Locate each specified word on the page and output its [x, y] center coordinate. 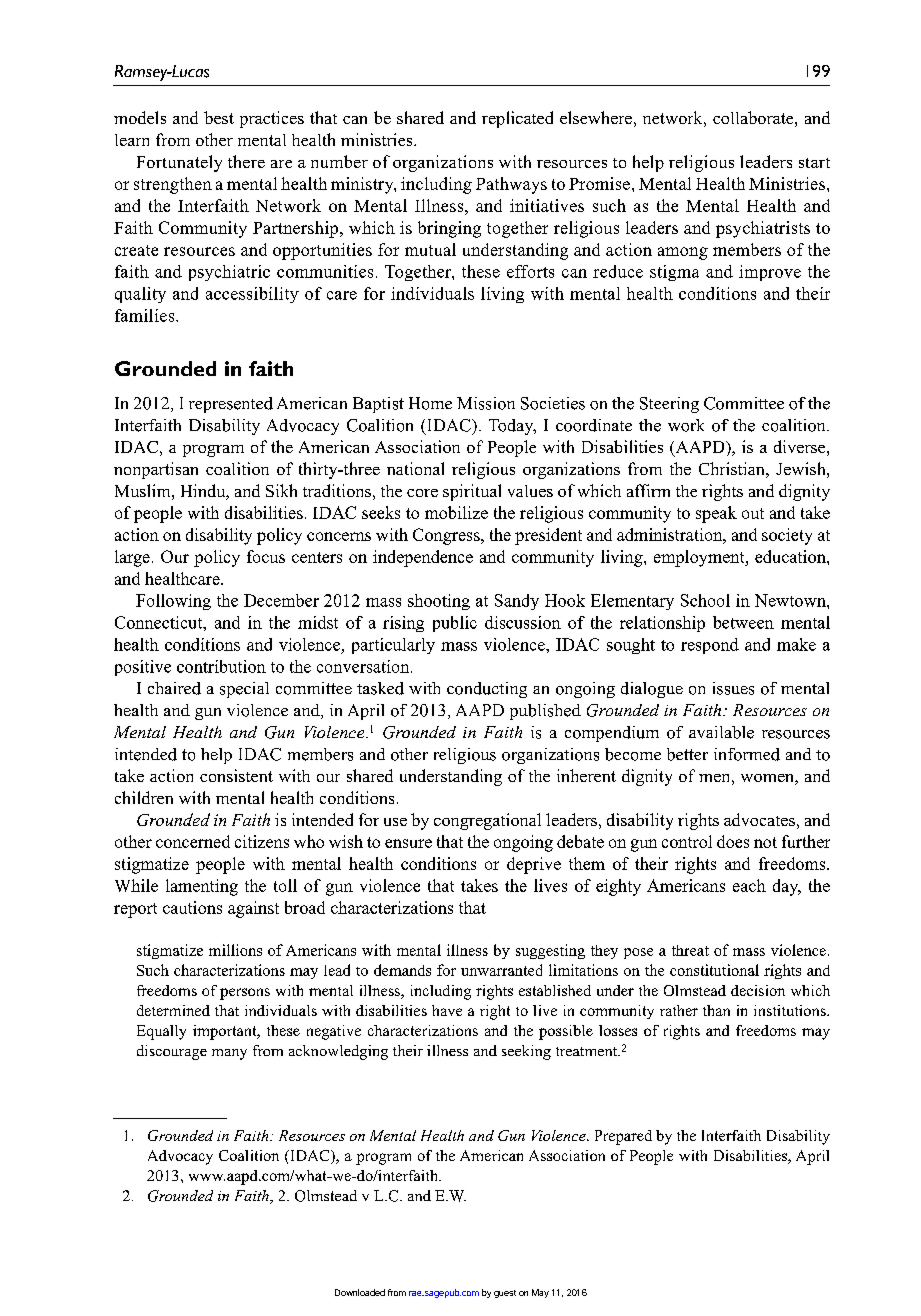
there [246, 161]
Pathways [511, 185]
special [244, 690]
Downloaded [360, 1292]
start [814, 163]
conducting [487, 690]
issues [733, 688]
